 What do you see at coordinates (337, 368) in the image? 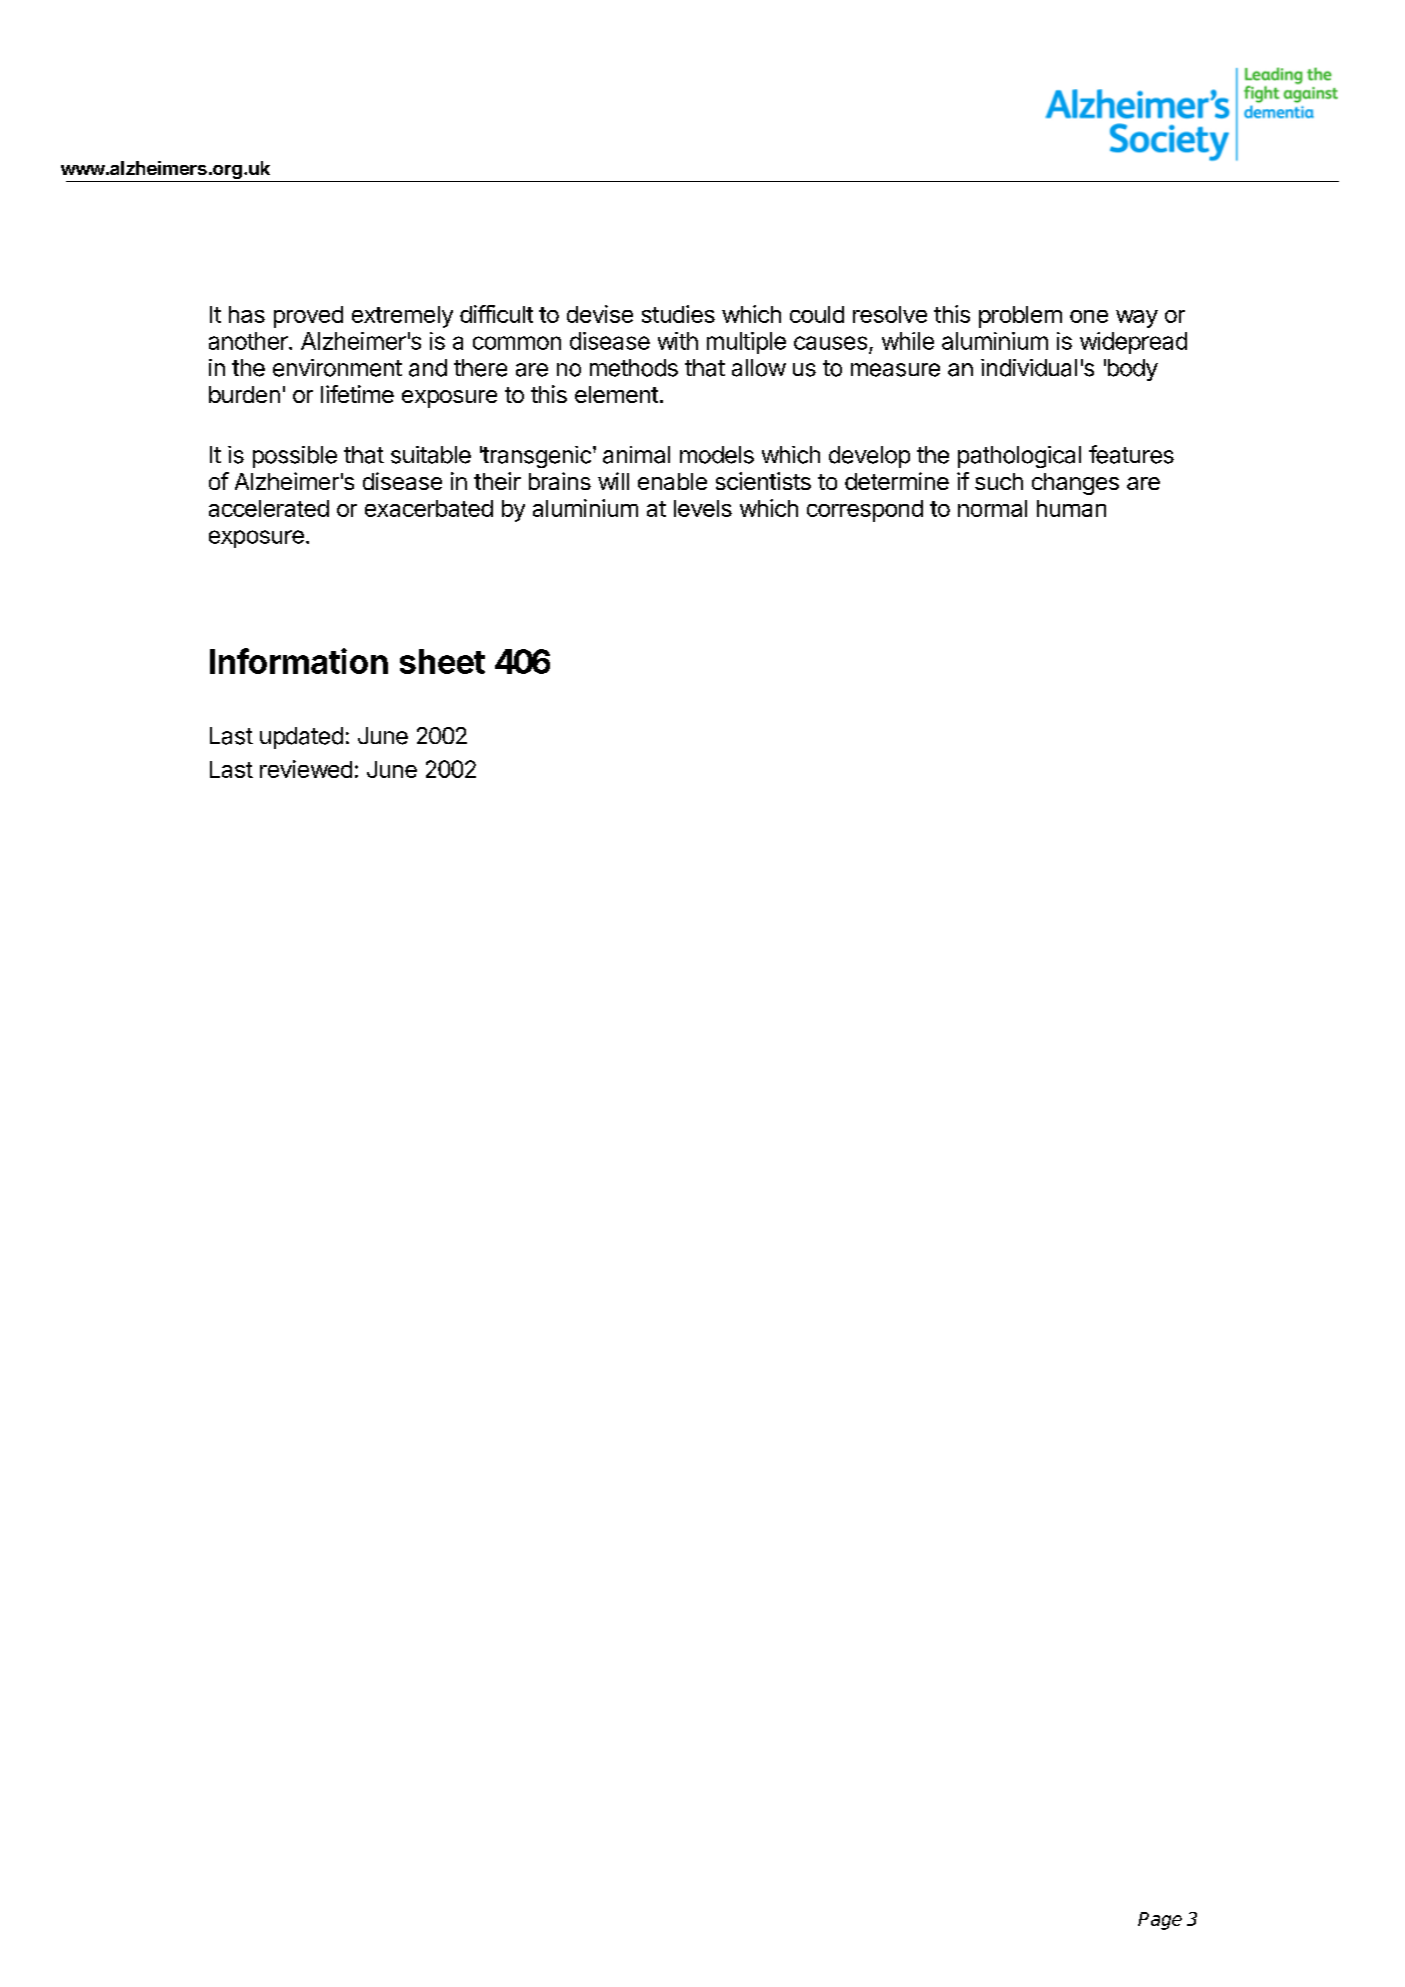
I see `environment` at bounding box center [337, 368].
